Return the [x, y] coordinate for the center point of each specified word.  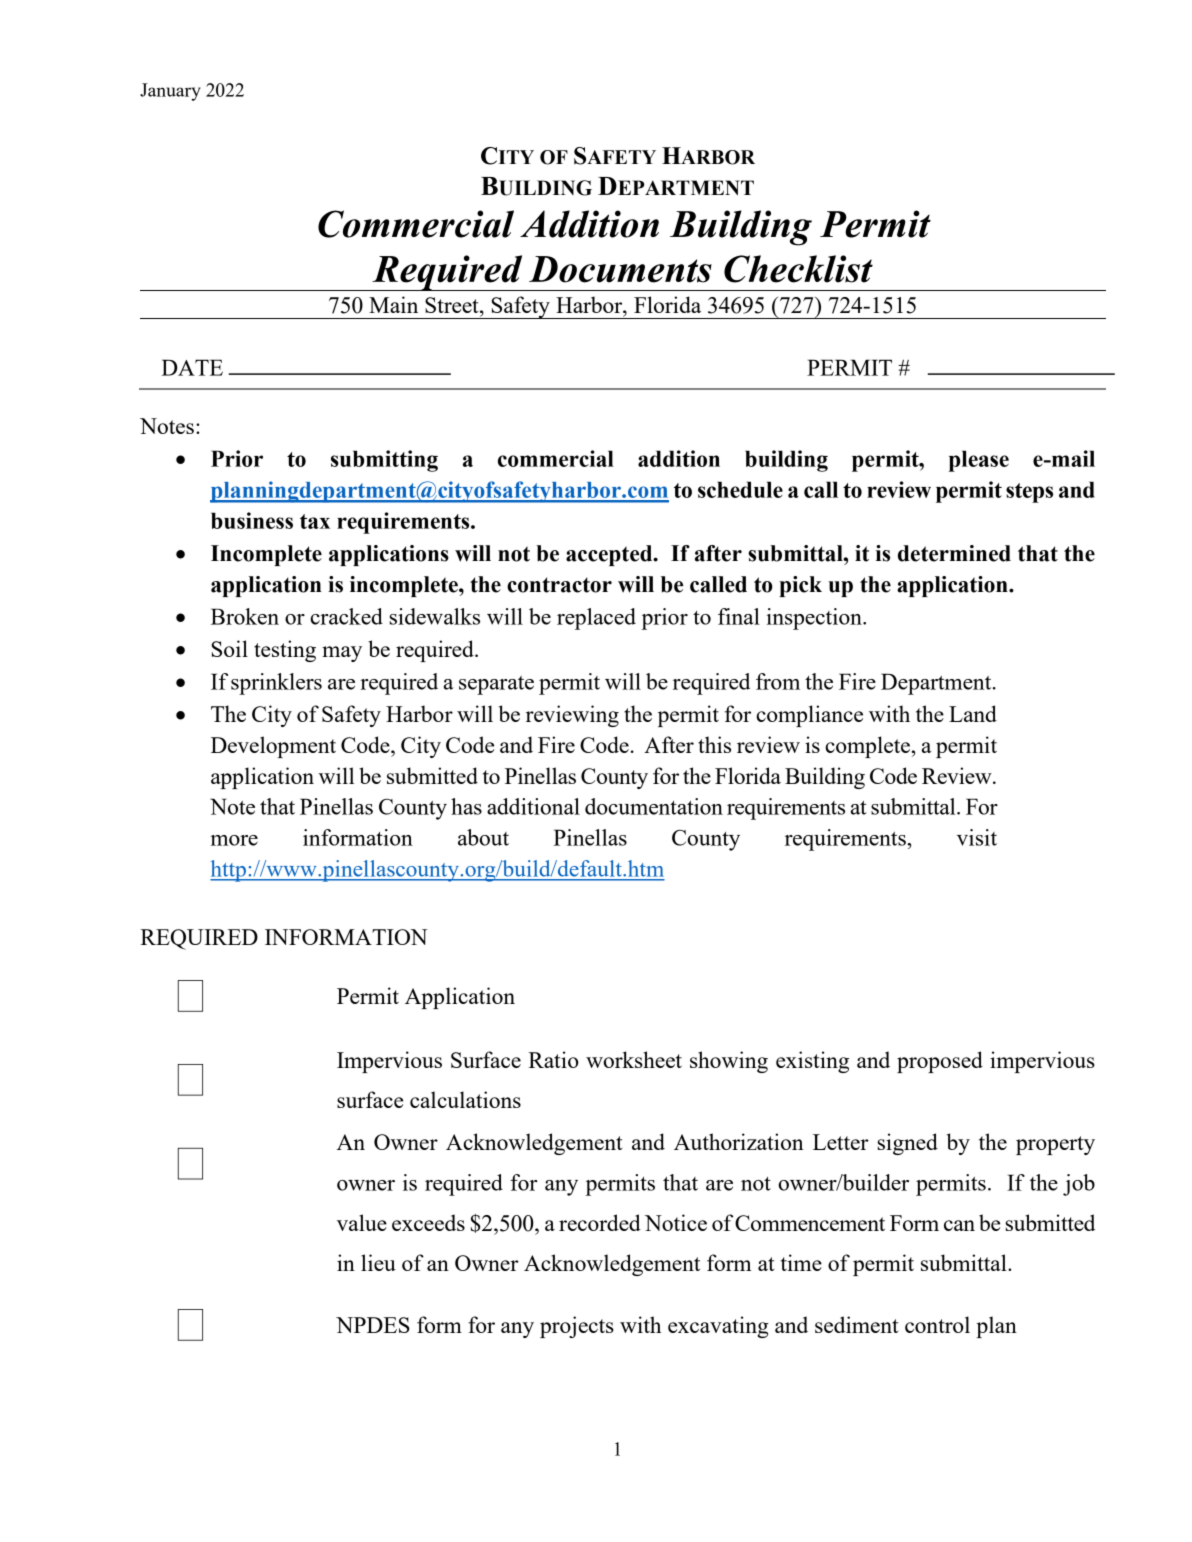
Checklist [798, 269]
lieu [378, 1262]
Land [973, 713]
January [170, 92]
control [937, 1324]
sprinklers [276, 684]
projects [577, 1327]
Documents [620, 269]
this [714, 744]
